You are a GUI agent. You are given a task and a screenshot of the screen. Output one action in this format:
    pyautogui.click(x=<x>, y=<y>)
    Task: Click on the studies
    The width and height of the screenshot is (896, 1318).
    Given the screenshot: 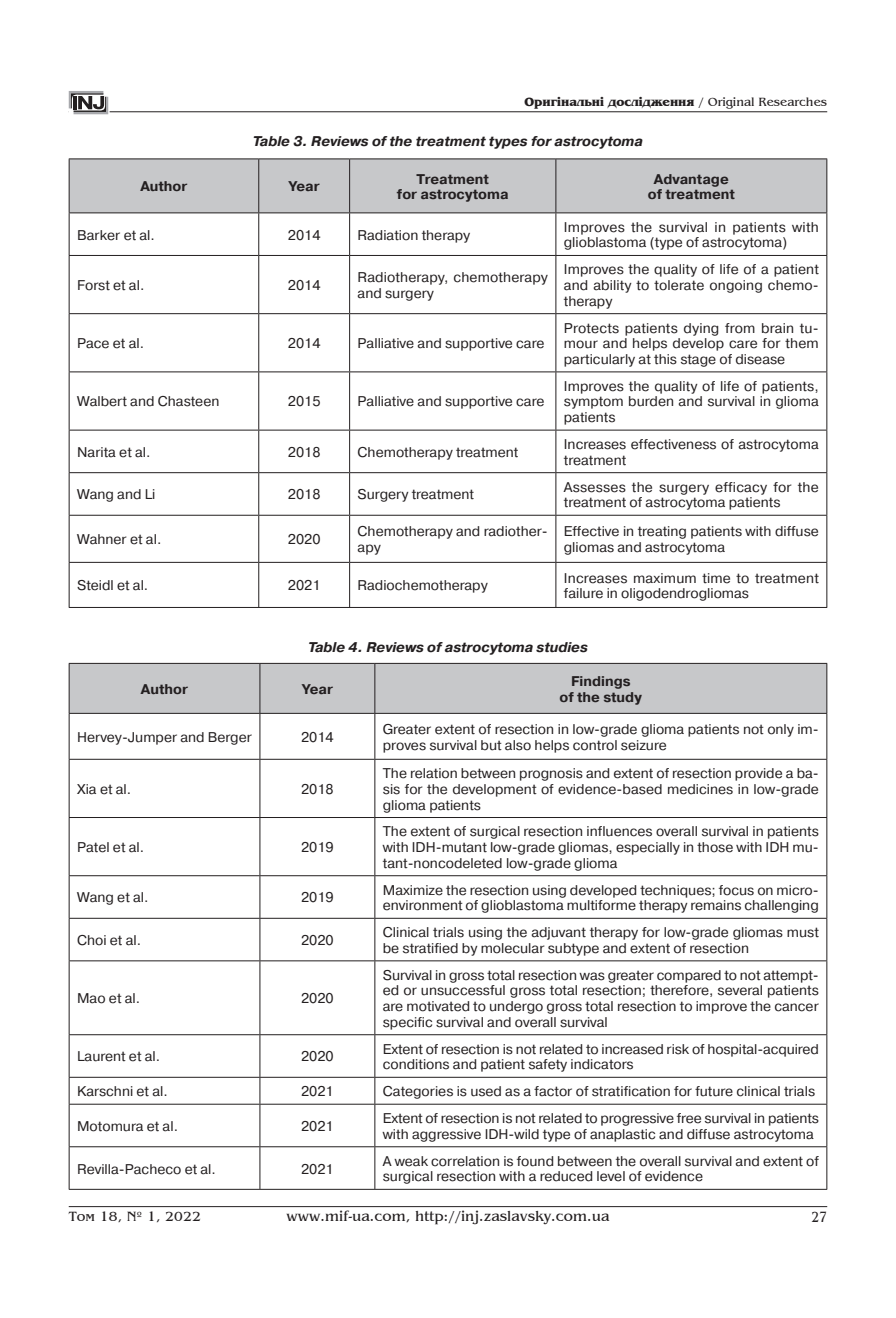 What is the action you would take?
    pyautogui.click(x=562, y=647)
